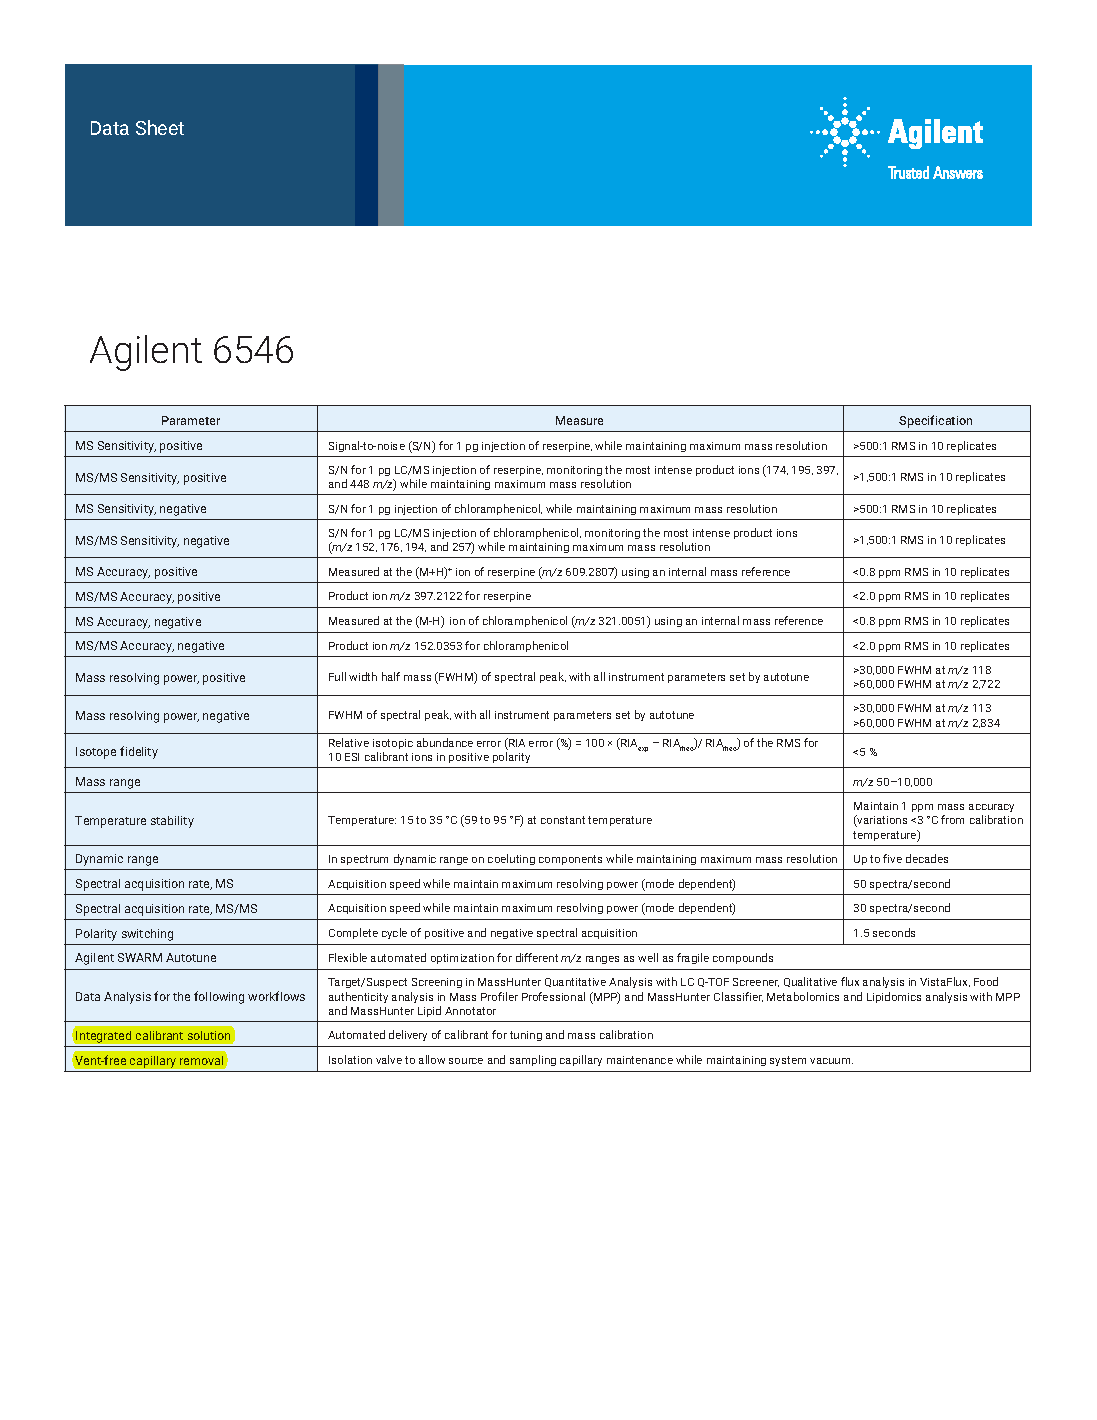  What do you see at coordinates (352, 757) in the page?
I see `ESI` at bounding box center [352, 757].
